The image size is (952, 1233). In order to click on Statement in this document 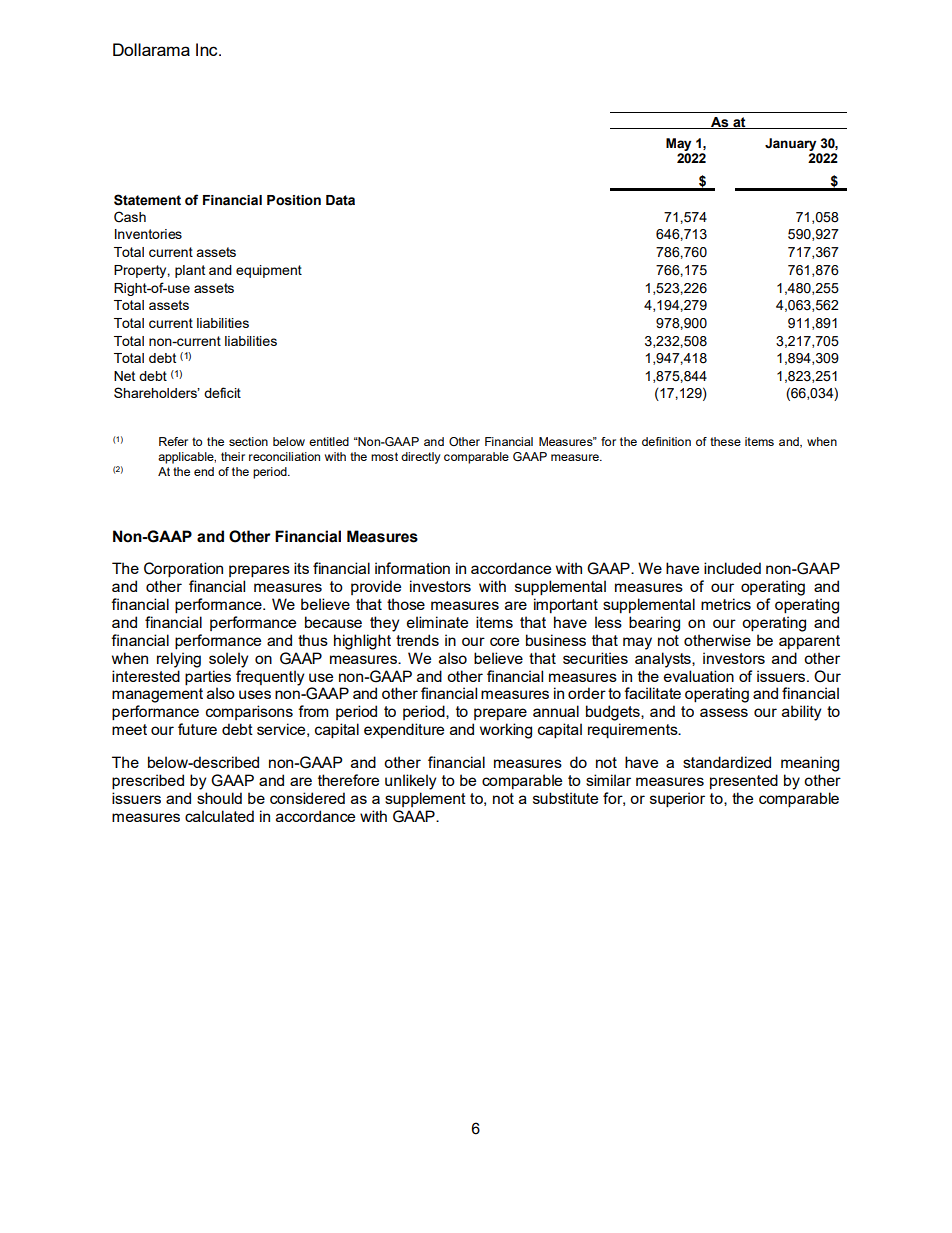, I will do `click(147, 200)`.
